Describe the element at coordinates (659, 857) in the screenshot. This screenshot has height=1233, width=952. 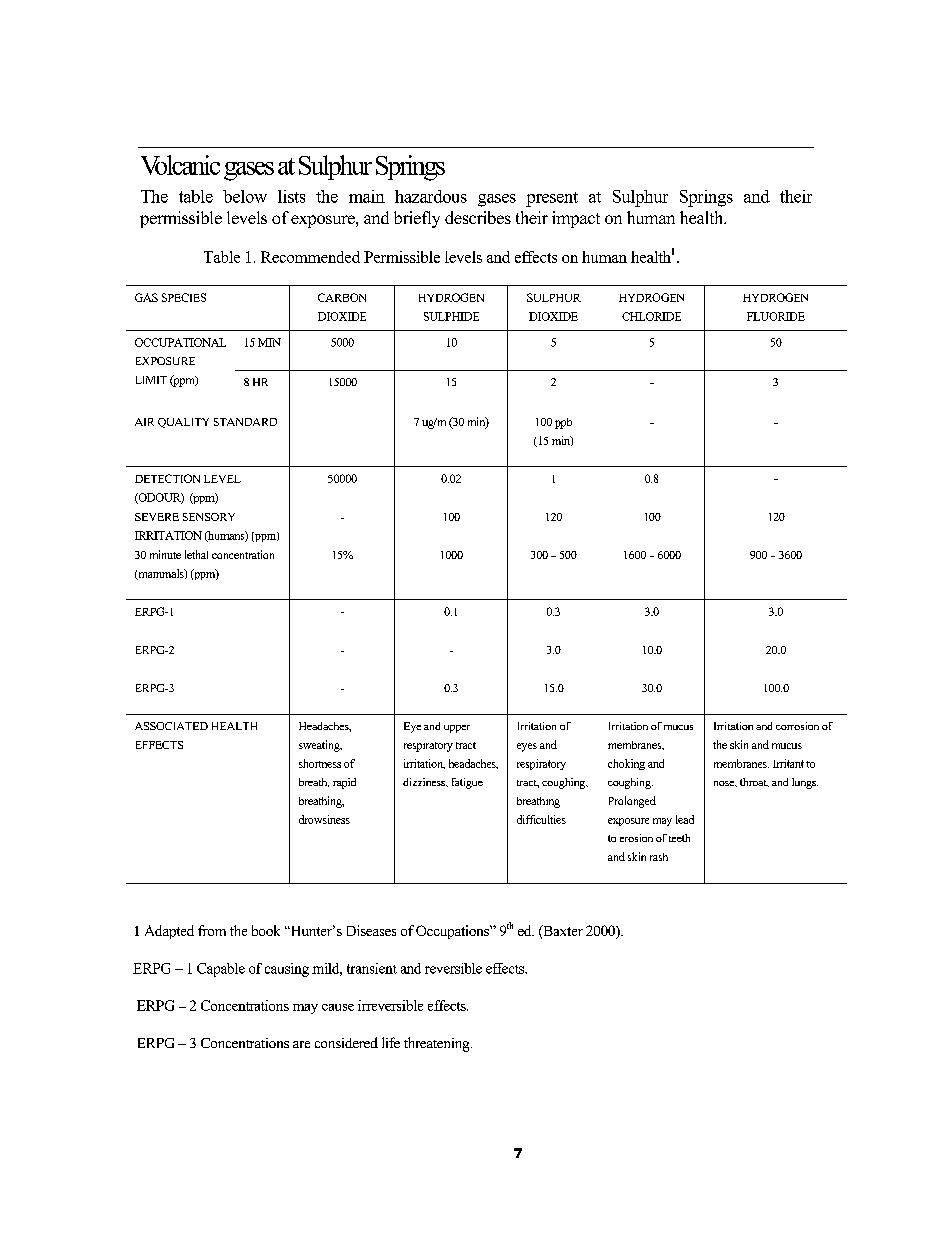
I see `rash` at that location.
